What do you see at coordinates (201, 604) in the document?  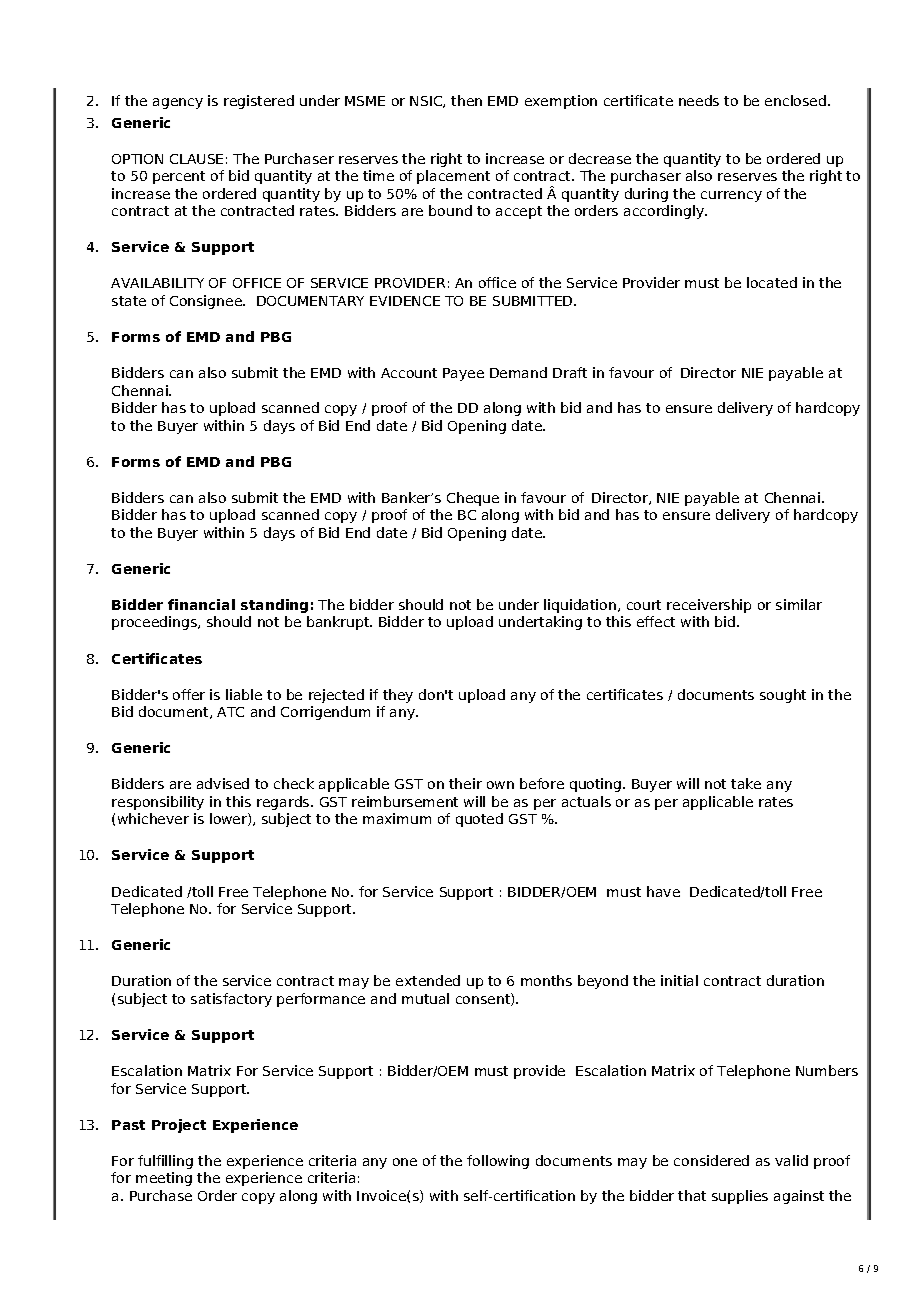 I see `financial` at bounding box center [201, 604].
